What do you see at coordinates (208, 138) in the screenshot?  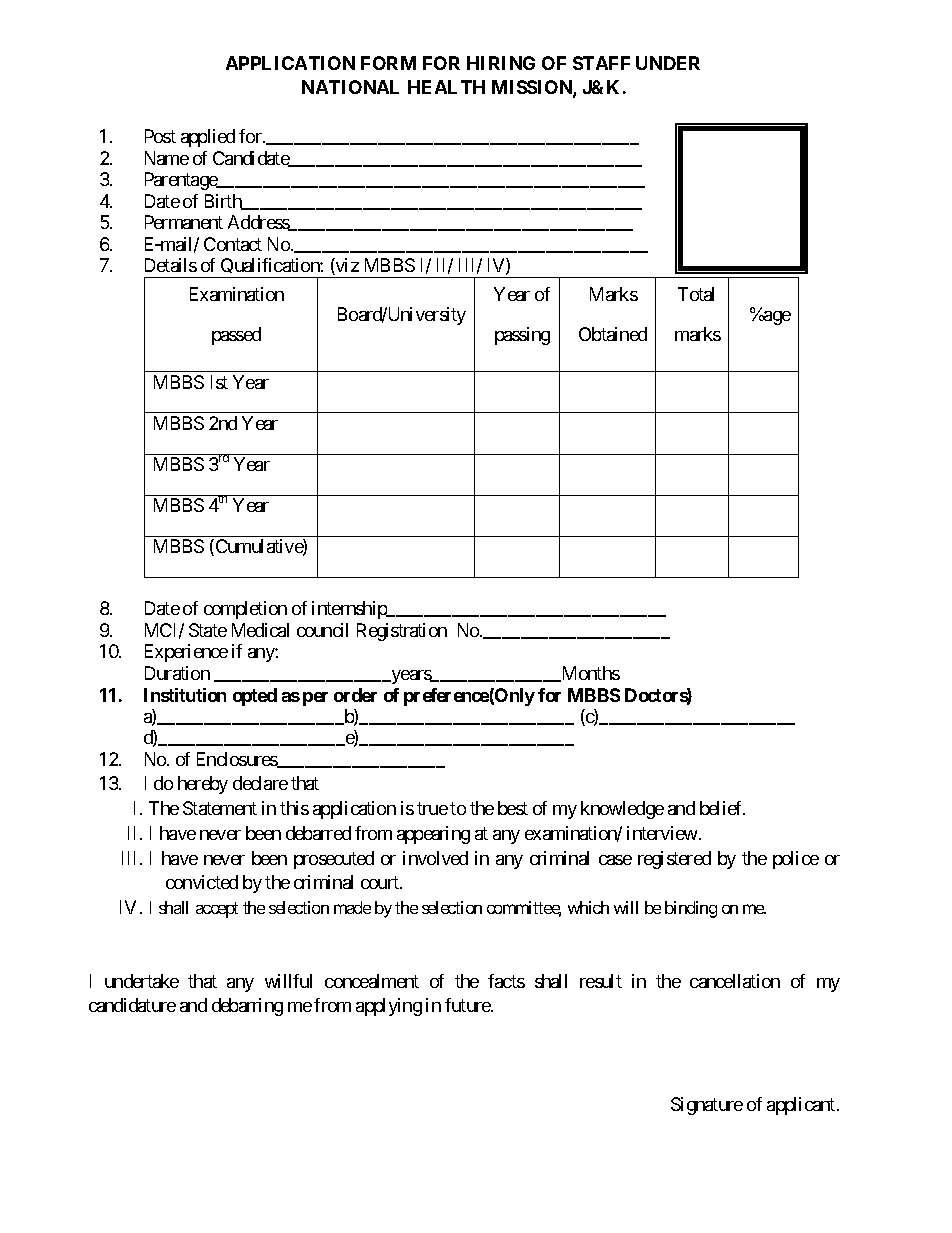 I see `applied` at bounding box center [208, 138].
